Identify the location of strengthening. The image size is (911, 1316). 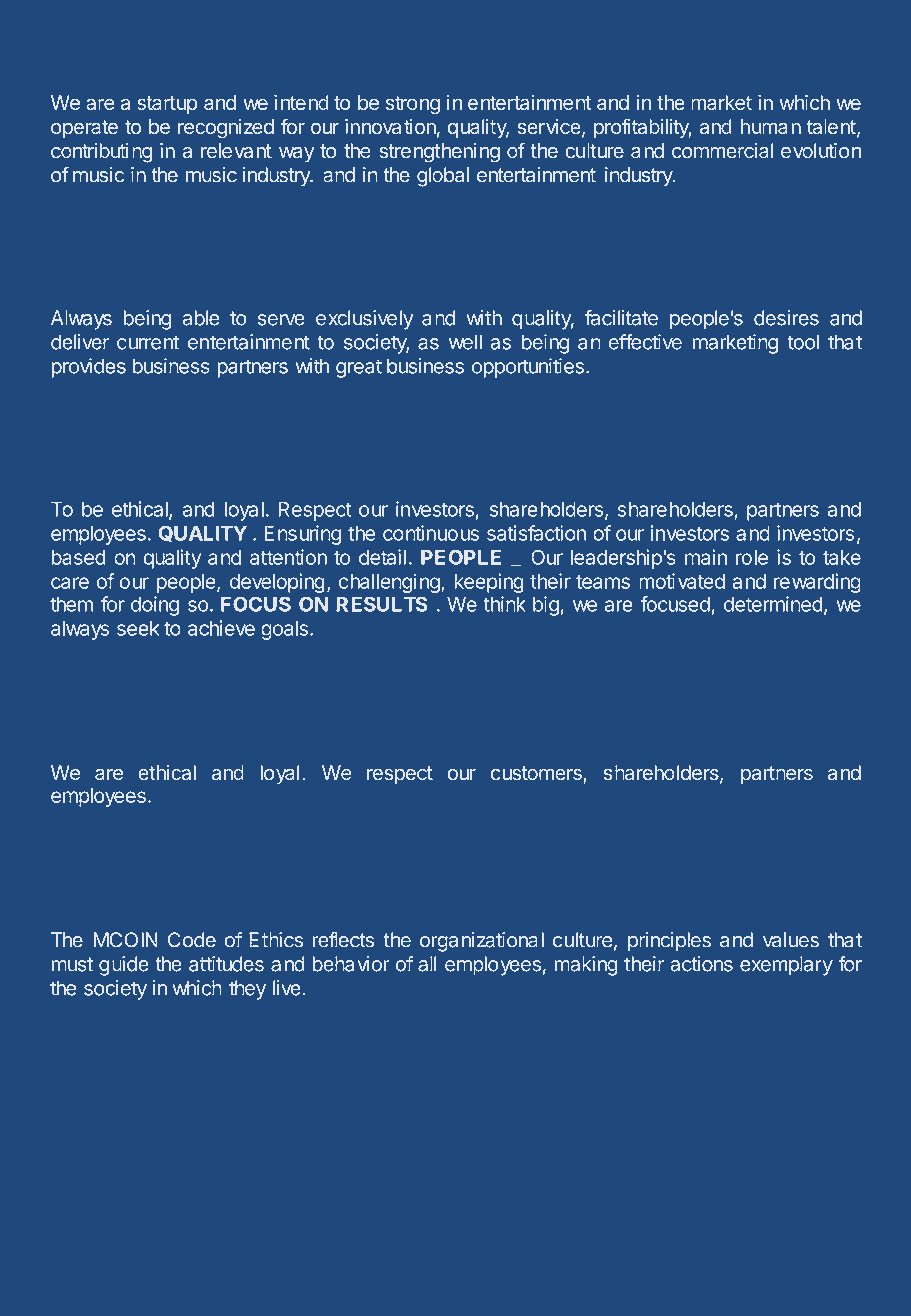
(439, 153).
